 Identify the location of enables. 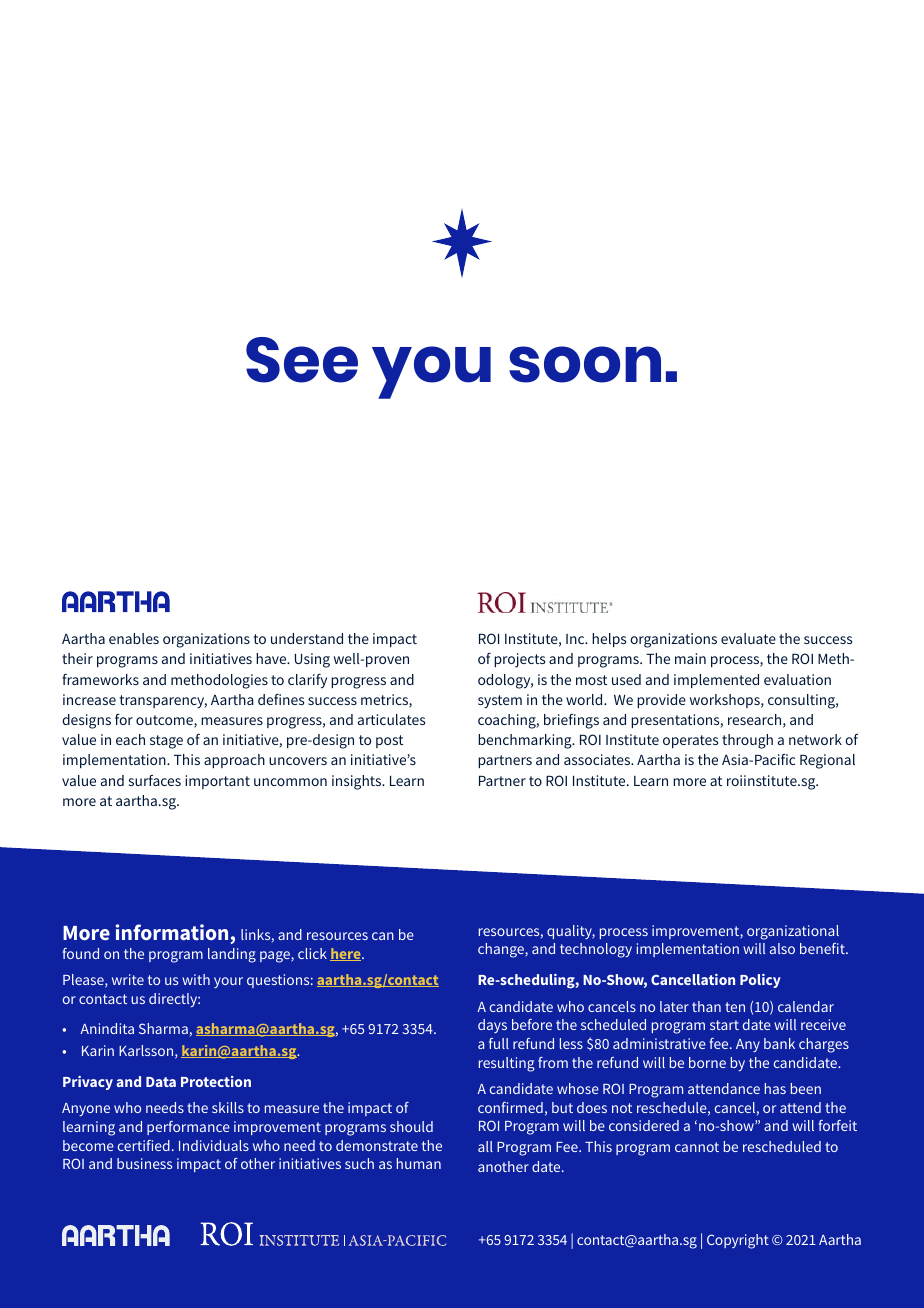
(134, 638).
